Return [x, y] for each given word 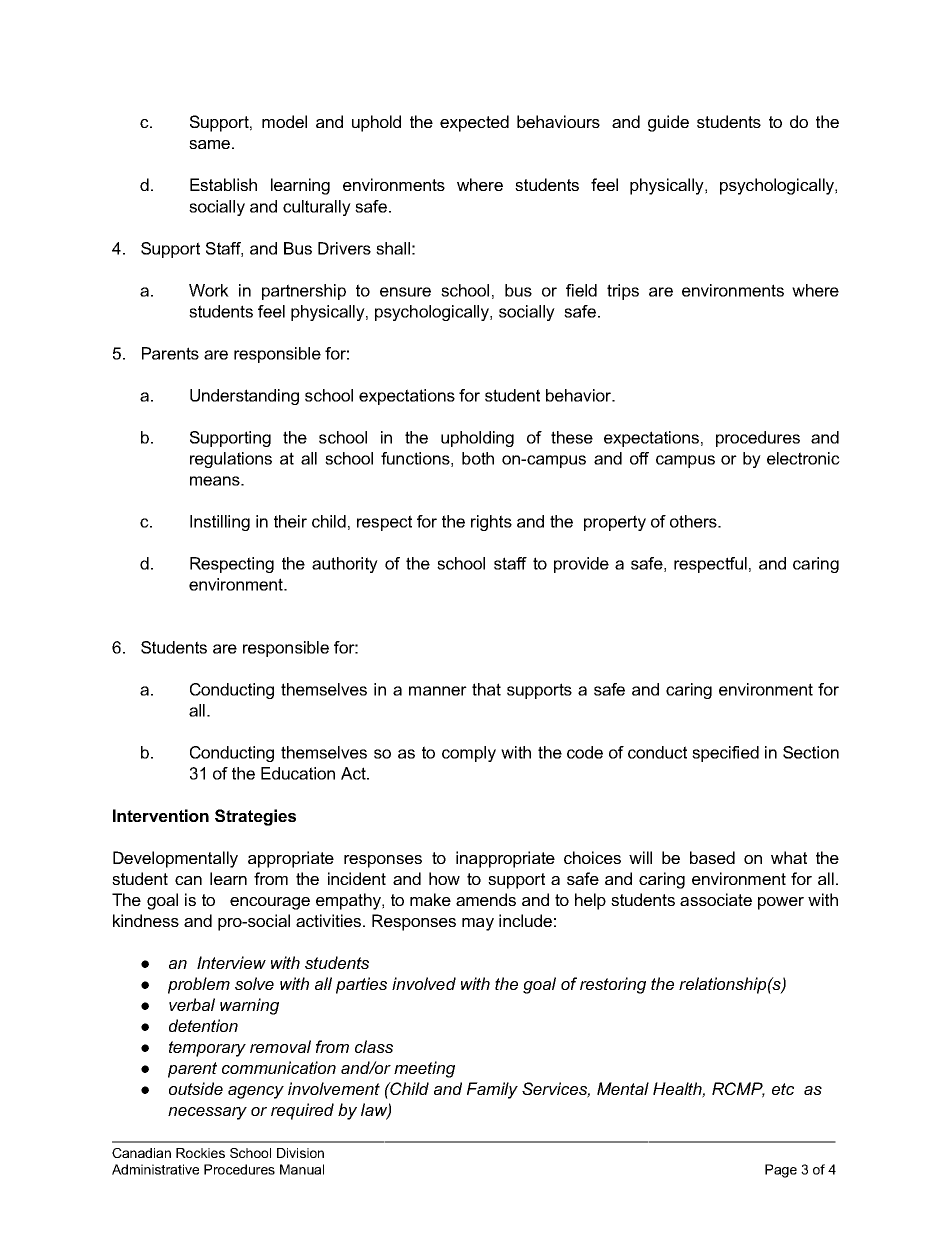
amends [486, 899]
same [211, 144]
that [486, 689]
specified [725, 754]
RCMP [738, 1090]
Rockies [200, 1153]
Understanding [244, 397]
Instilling [220, 523]
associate [716, 899]
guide [668, 123]
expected [474, 123]
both [478, 458]
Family [492, 1090]
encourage [270, 903]
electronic [803, 458]
